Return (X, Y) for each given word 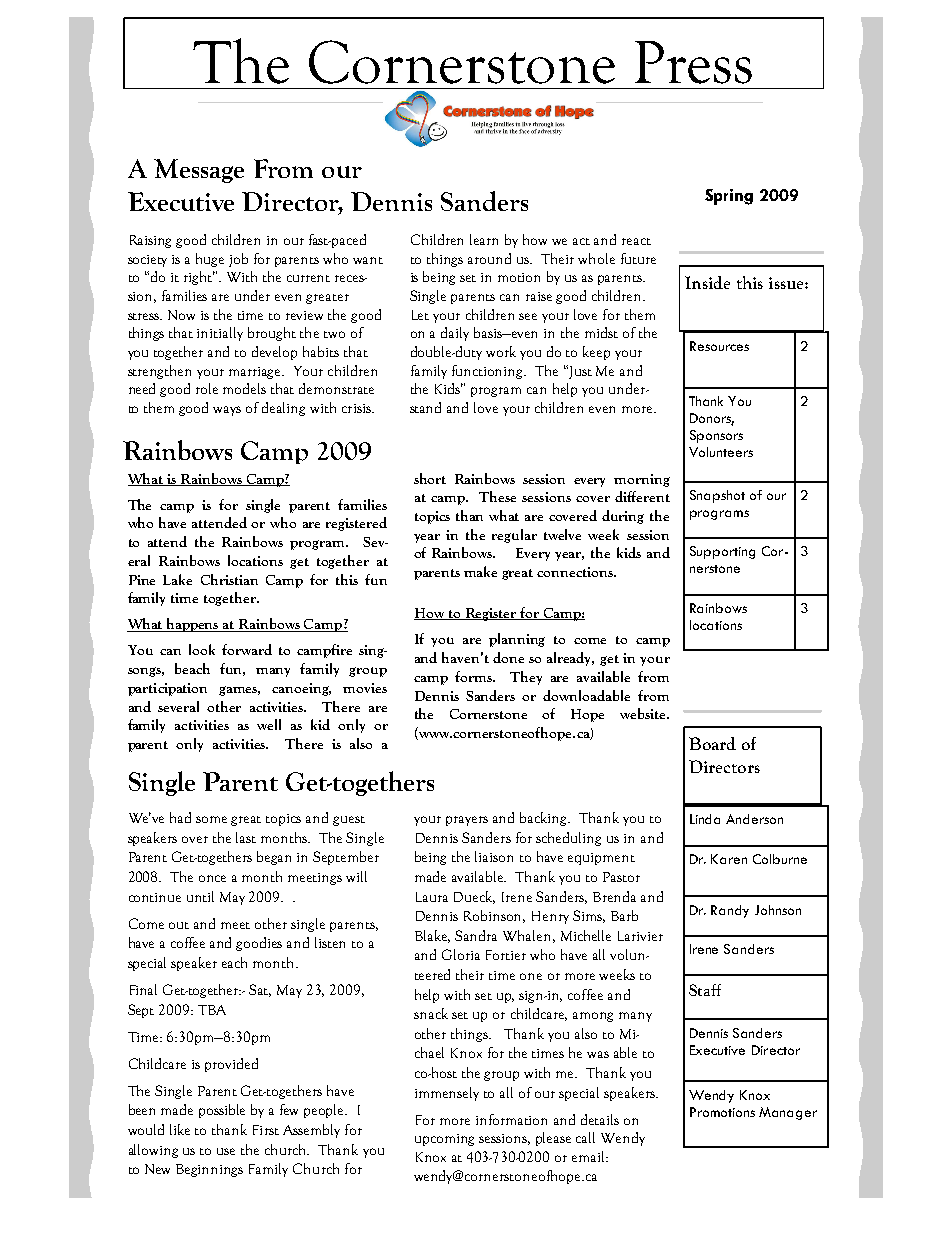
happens (193, 625)
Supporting (722, 552)
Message (199, 171)
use (226, 1151)
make (480, 571)
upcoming (444, 1140)
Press (693, 62)
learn (484, 239)
